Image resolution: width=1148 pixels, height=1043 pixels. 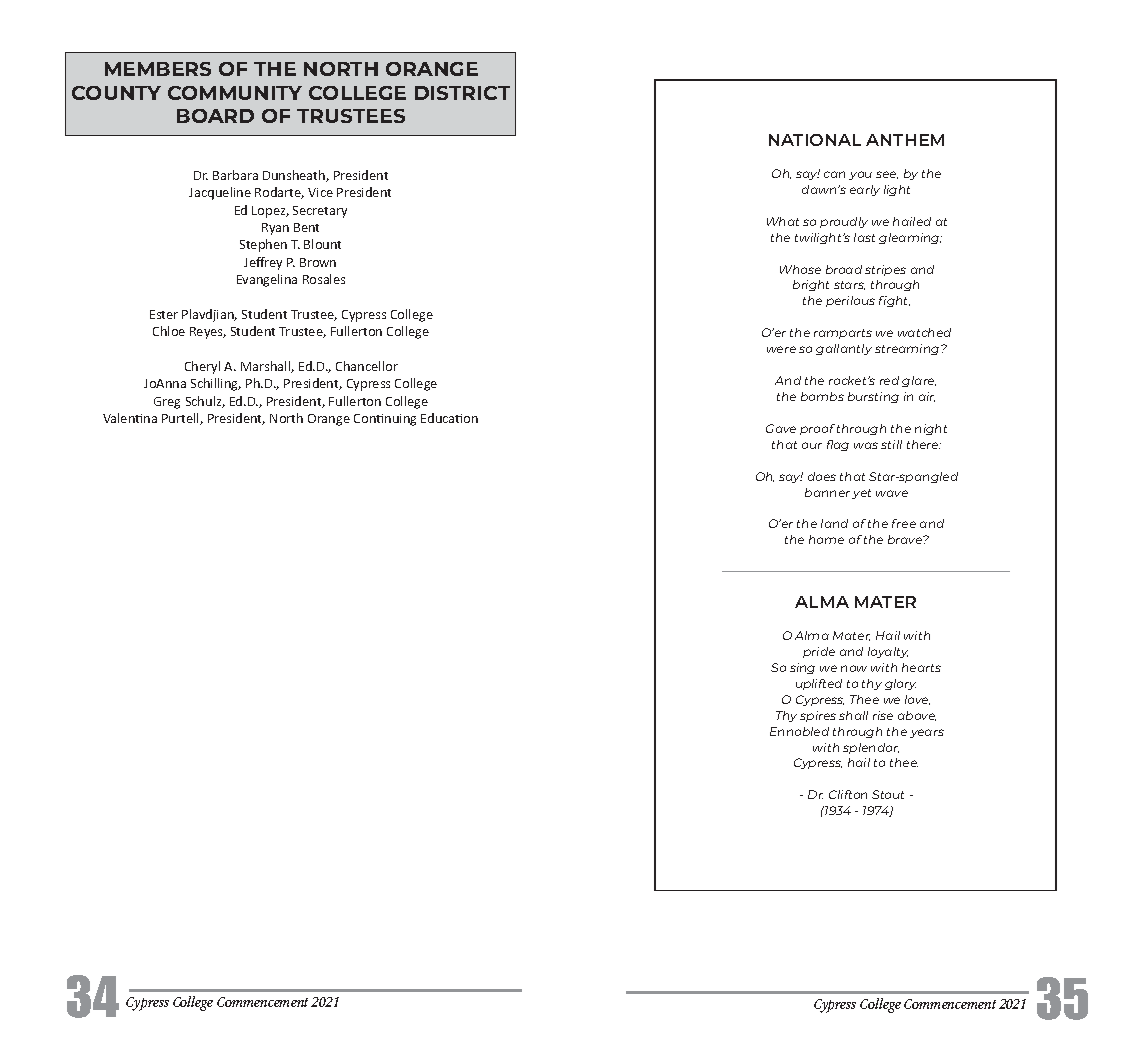 What do you see at coordinates (815, 140) in the screenshot?
I see `NATIONAL` at bounding box center [815, 140].
